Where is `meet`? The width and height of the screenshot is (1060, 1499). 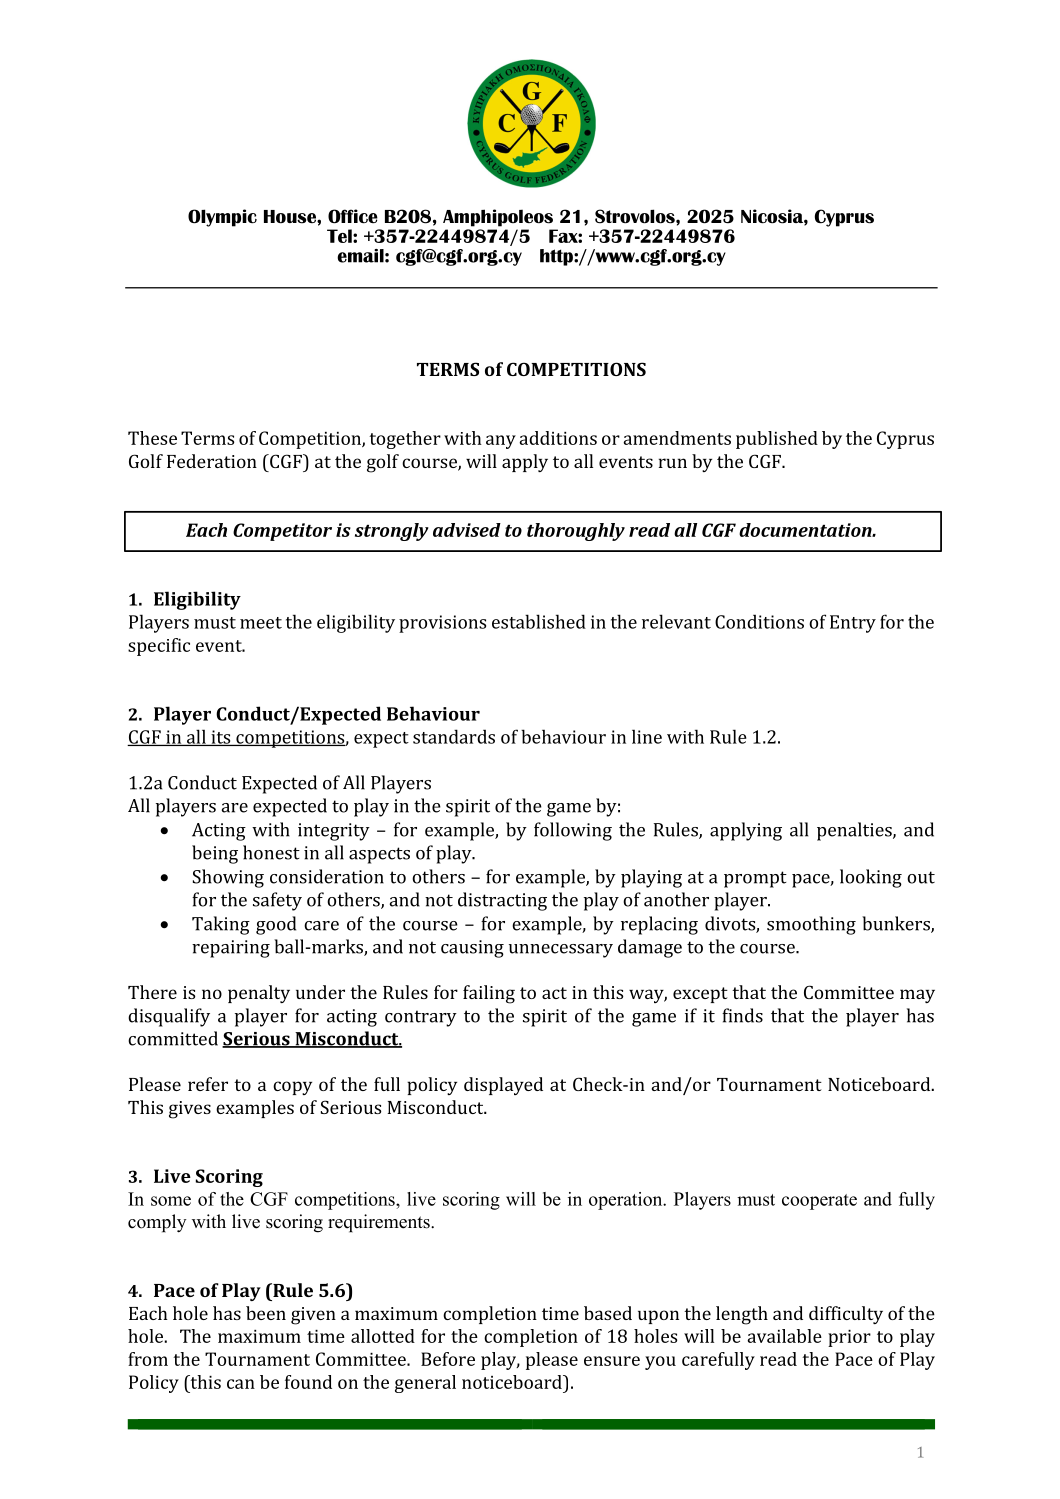 meet is located at coordinates (261, 623).
